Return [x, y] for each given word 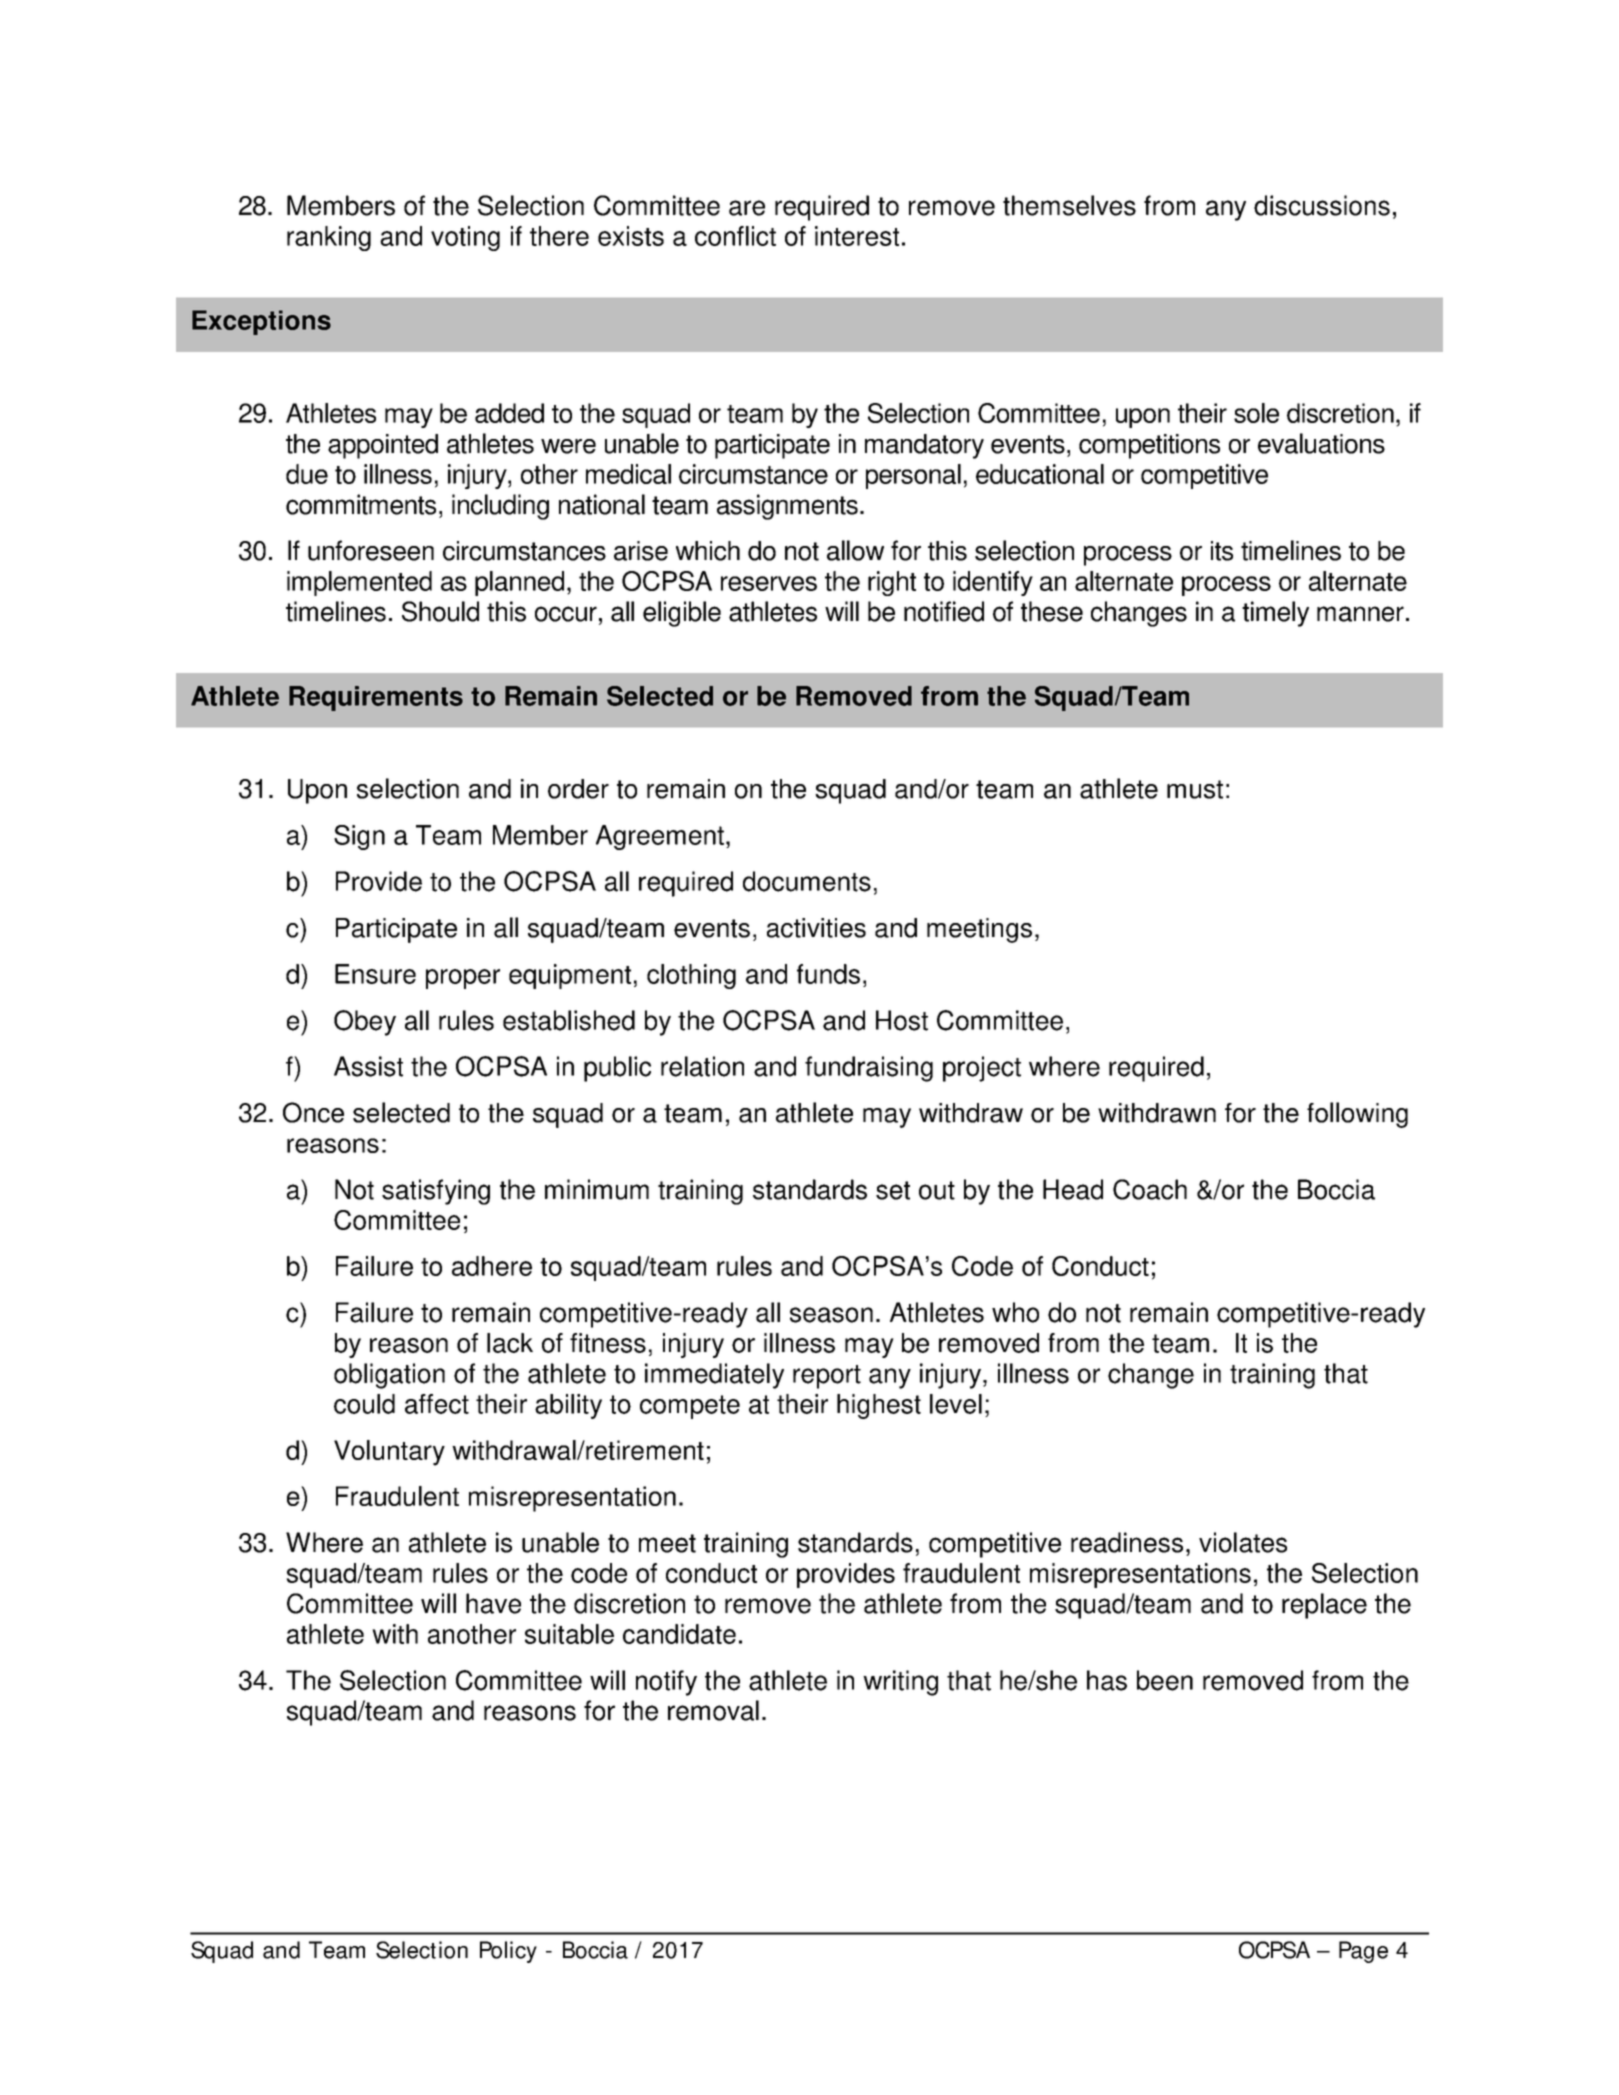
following [1357, 1115]
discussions [1322, 205]
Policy [508, 1952]
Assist [368, 1066]
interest [857, 236]
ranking [329, 238]
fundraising [869, 1069]
